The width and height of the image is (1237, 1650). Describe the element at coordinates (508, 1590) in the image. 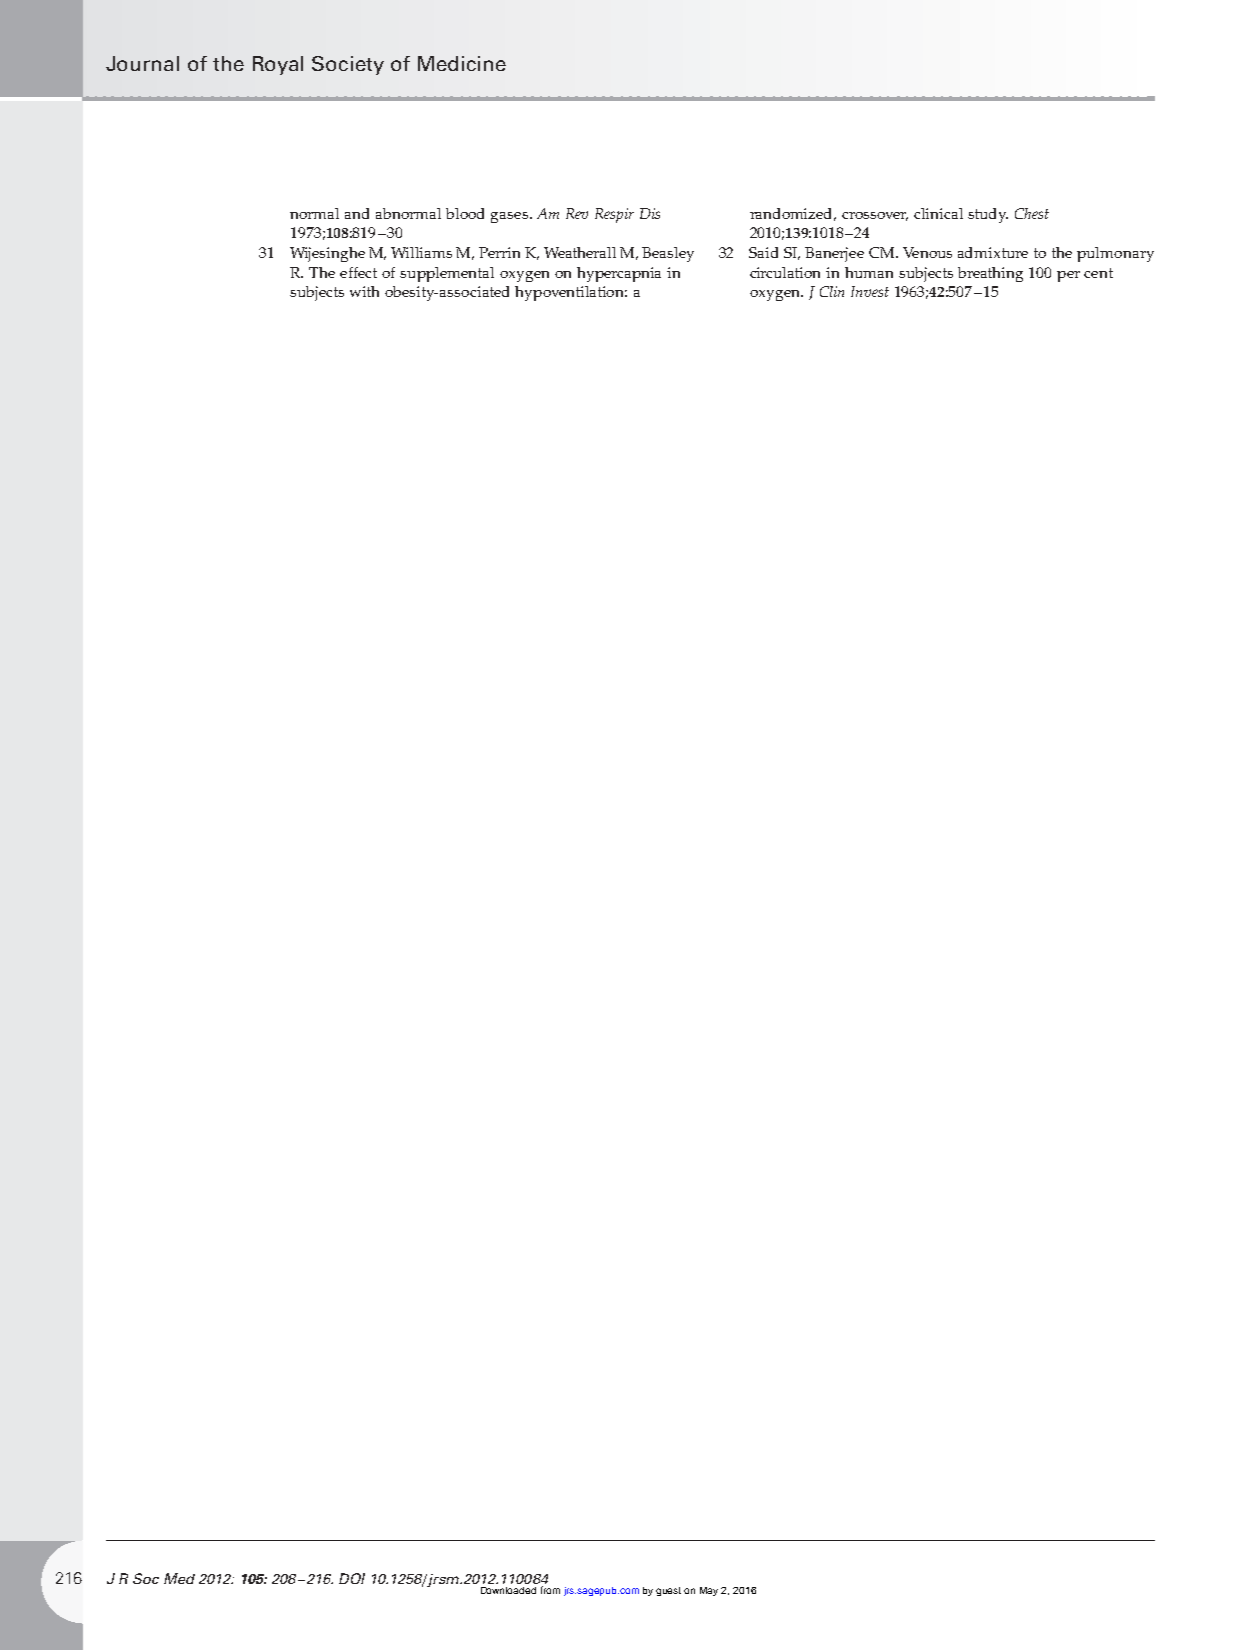

I see `Downloaded` at that location.
